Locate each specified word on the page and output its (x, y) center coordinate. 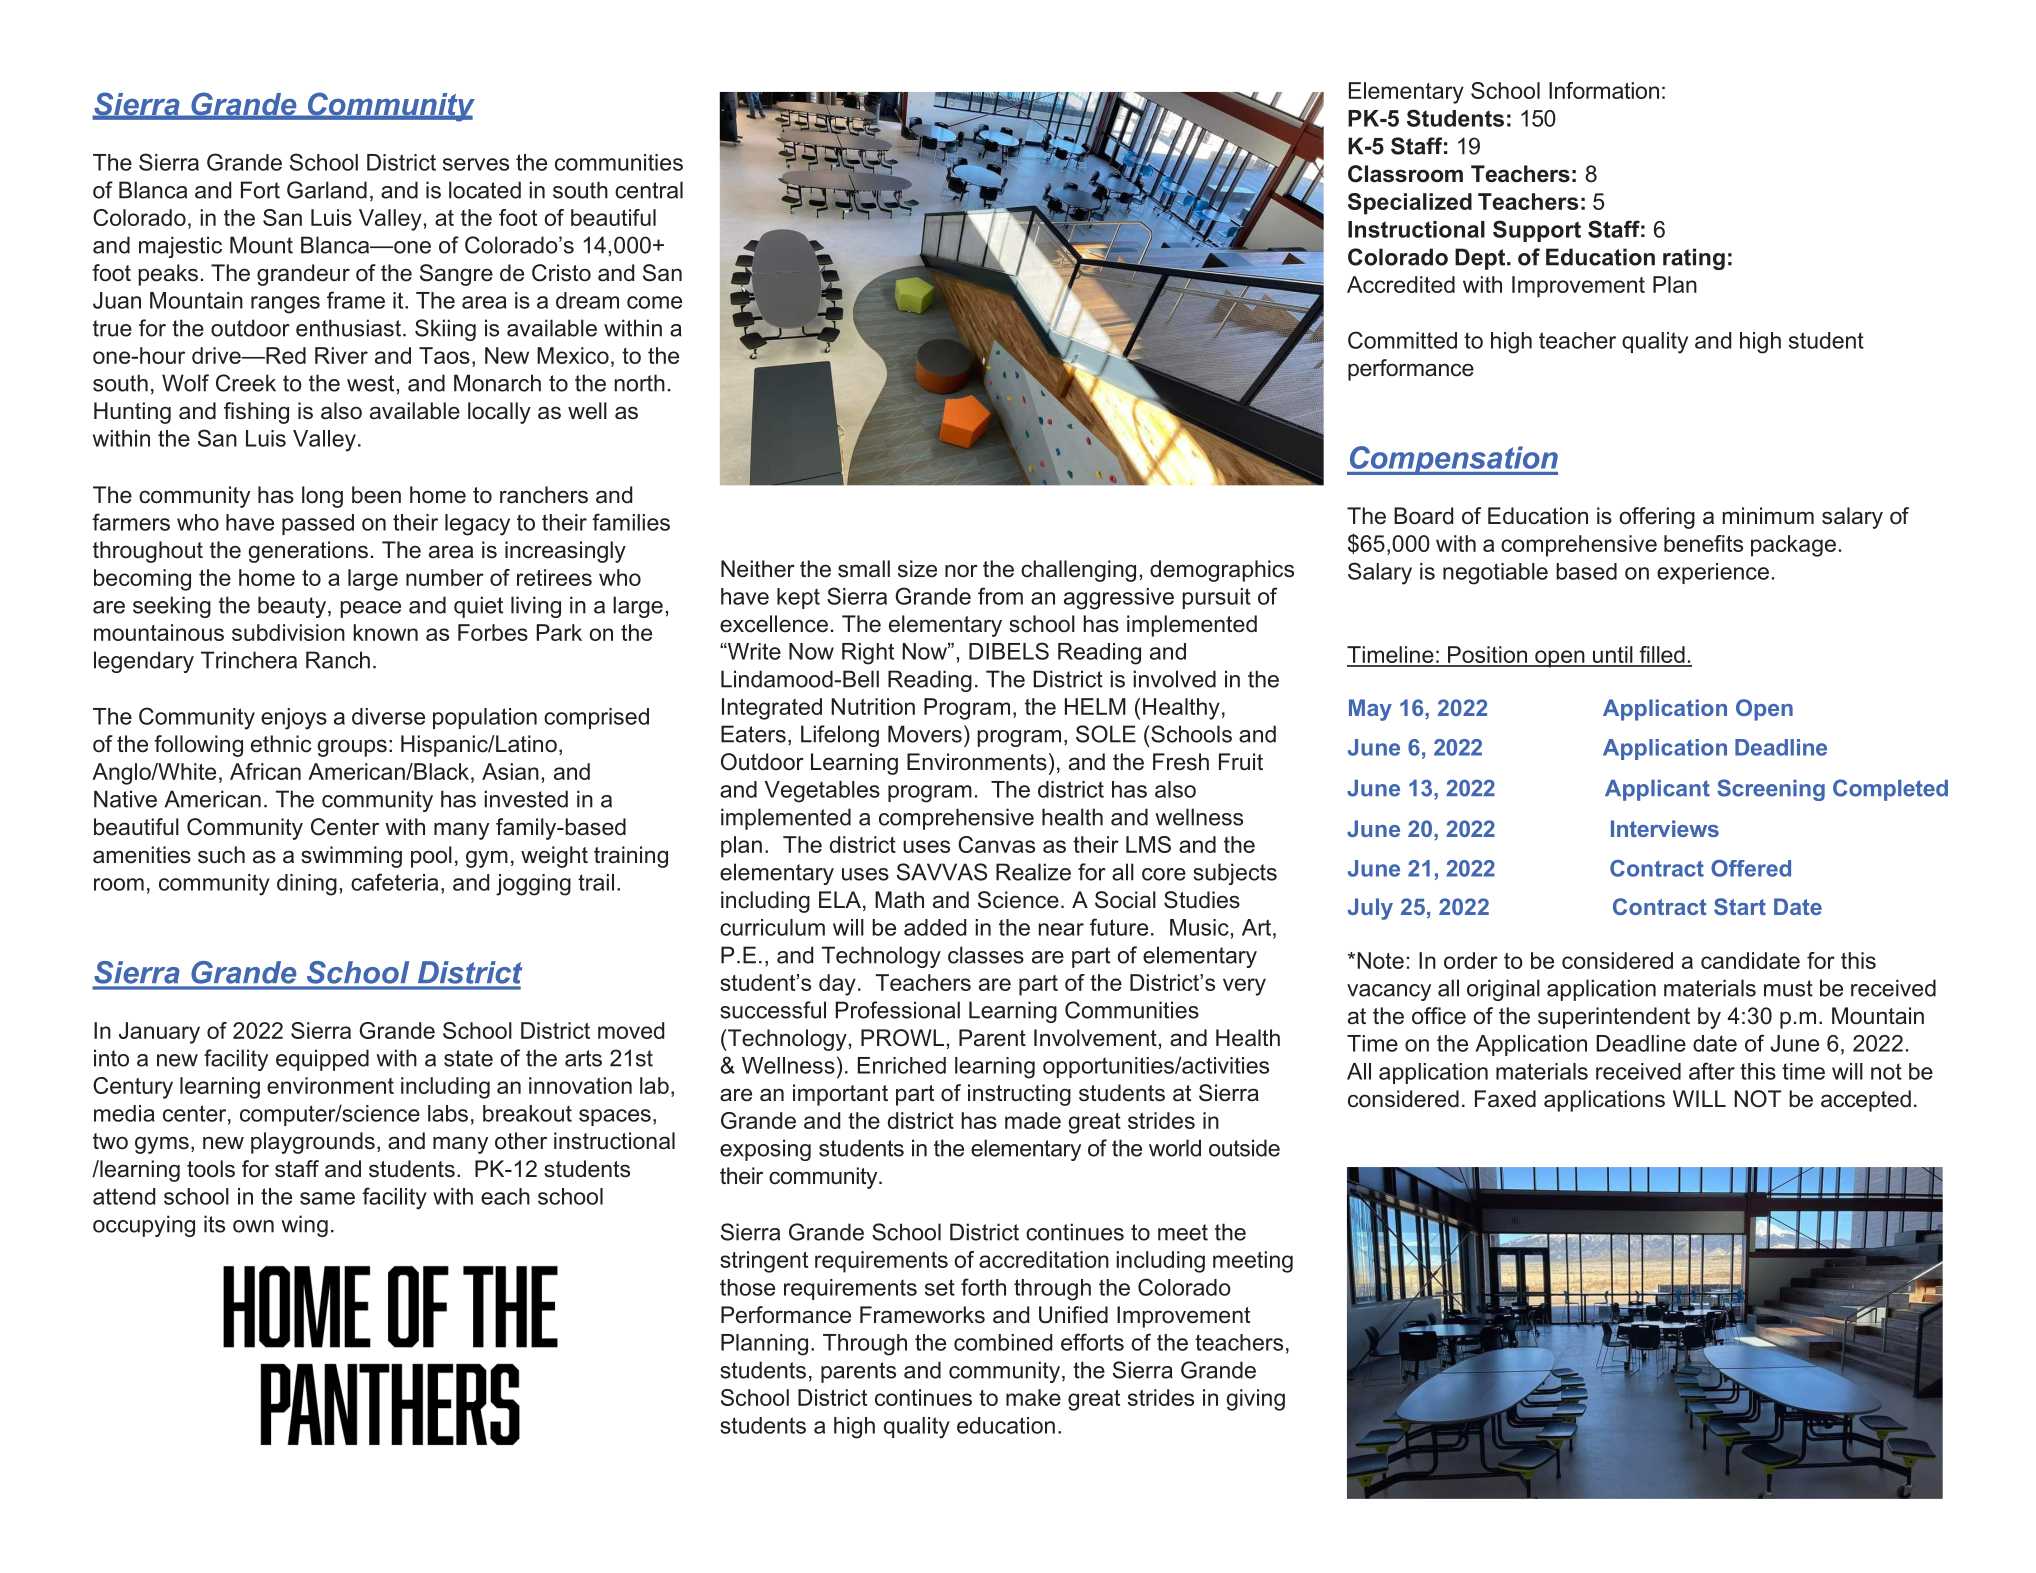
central (649, 190)
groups (352, 748)
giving (1255, 1400)
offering (1657, 518)
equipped (322, 1060)
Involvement (1095, 1038)
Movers (925, 734)
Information (1604, 90)
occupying (144, 1226)
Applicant (1657, 790)
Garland (327, 190)
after (1712, 1071)
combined (1003, 1342)
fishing (256, 413)
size (917, 569)
